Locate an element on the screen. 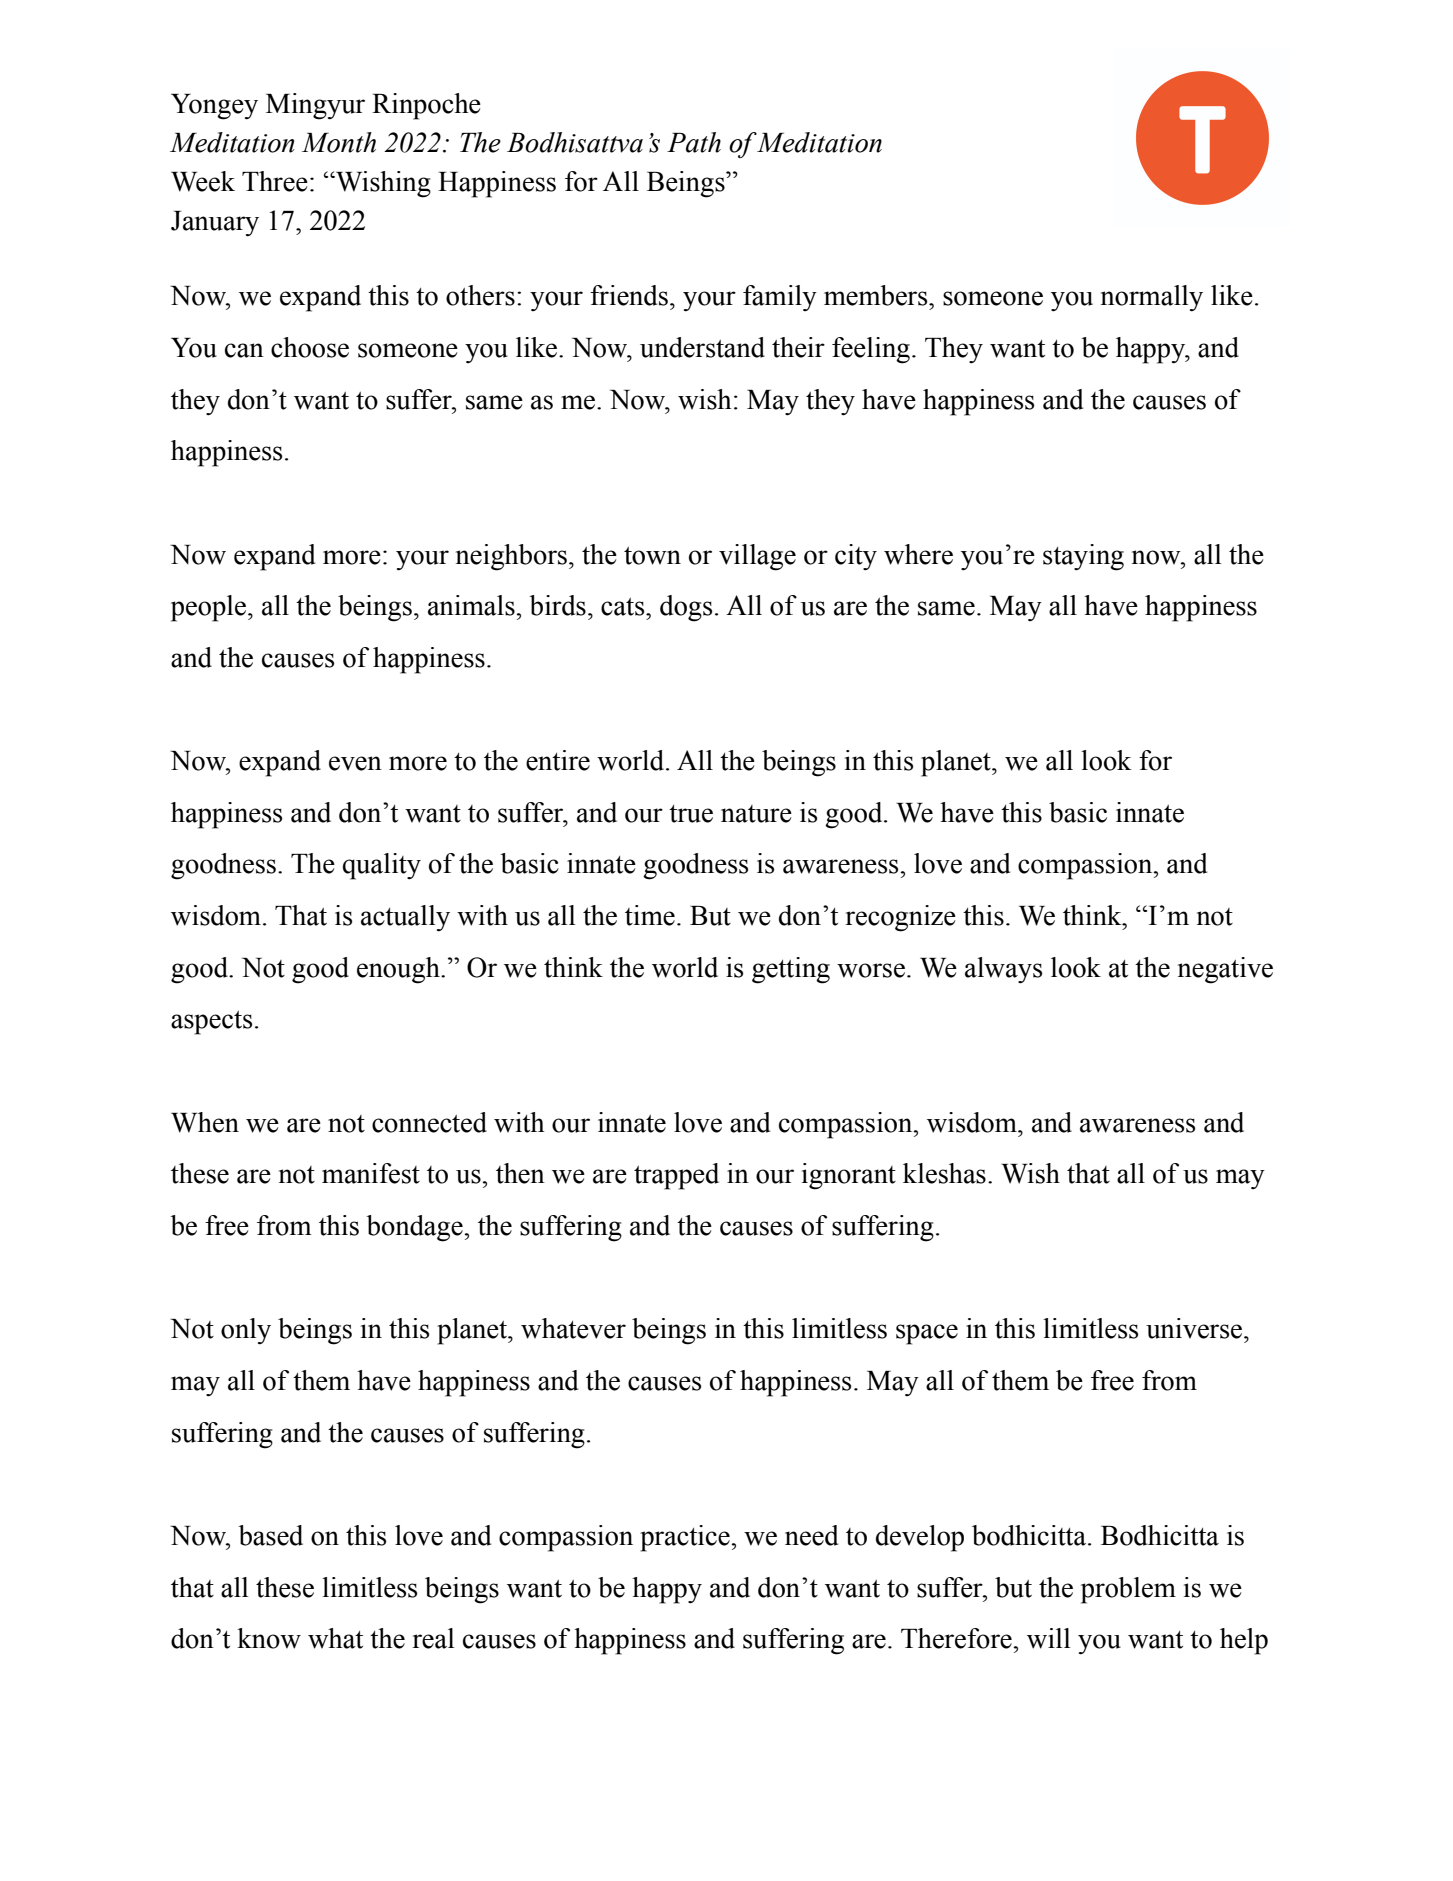 This screenshot has height=1881, width=1453. trapped is located at coordinates (676, 1176).
